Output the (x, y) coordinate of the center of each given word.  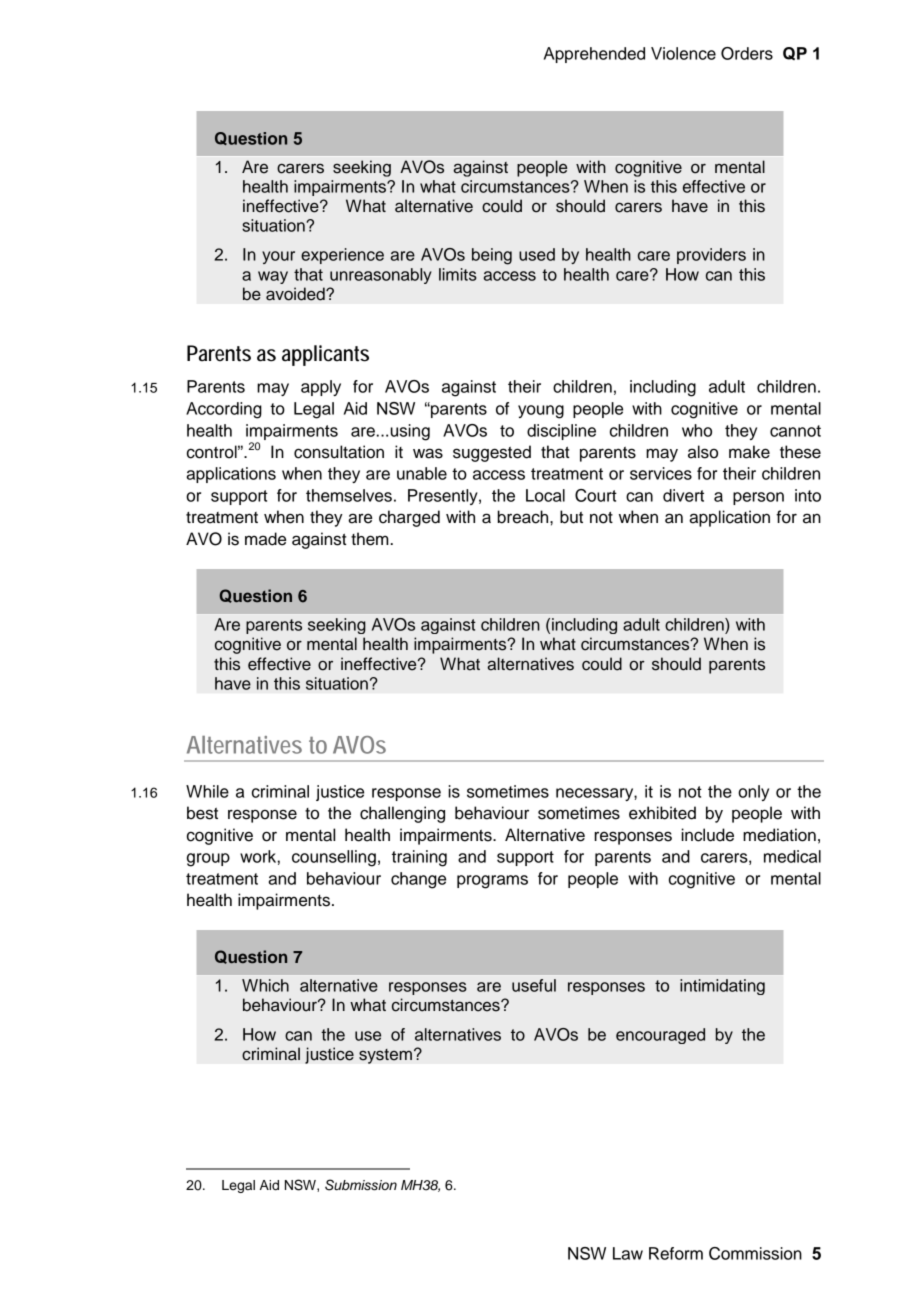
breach (524, 517)
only (753, 793)
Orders (747, 53)
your (278, 257)
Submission (361, 1185)
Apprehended (594, 55)
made (265, 539)
